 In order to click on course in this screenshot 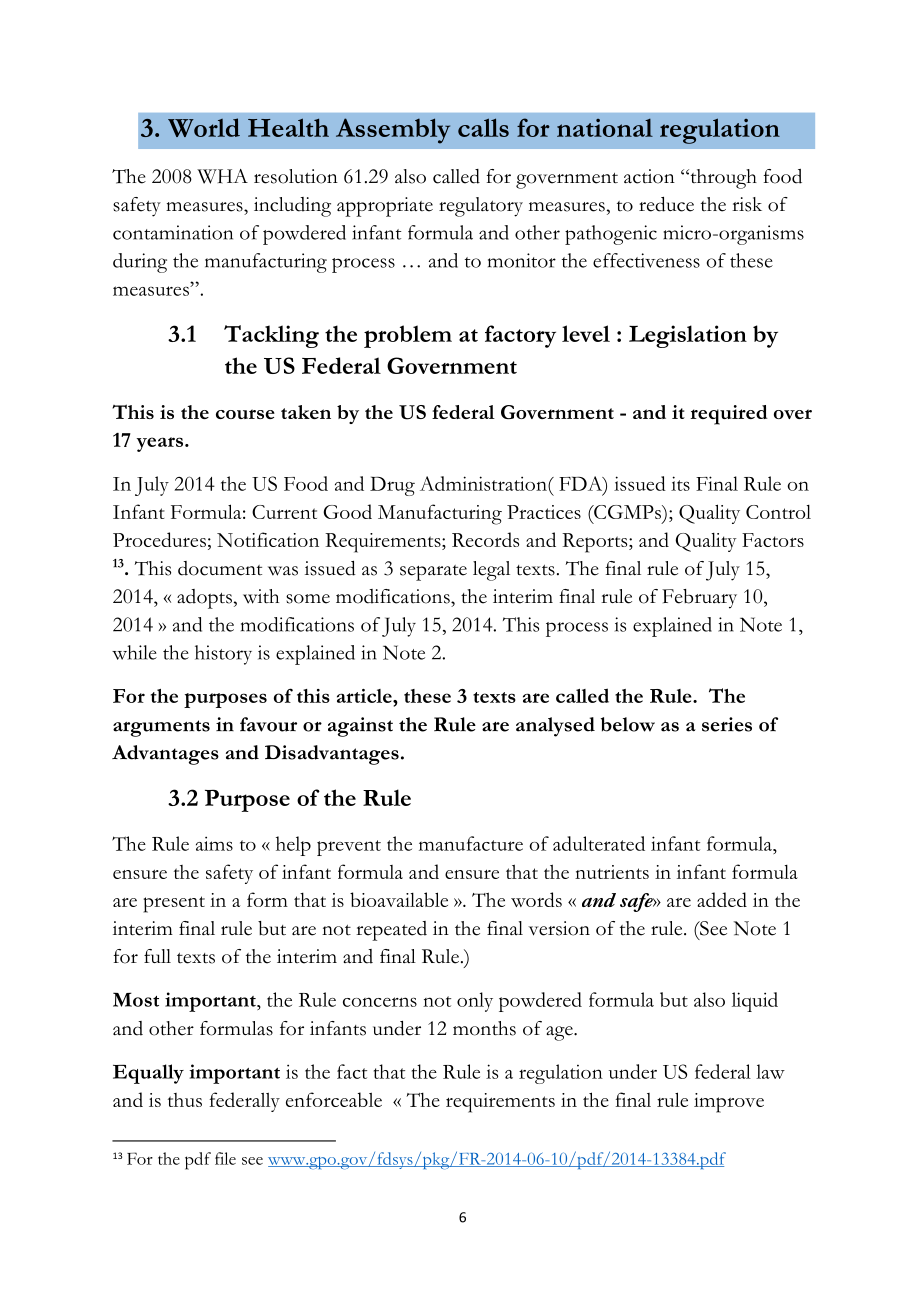, I will do `click(245, 414)`.
